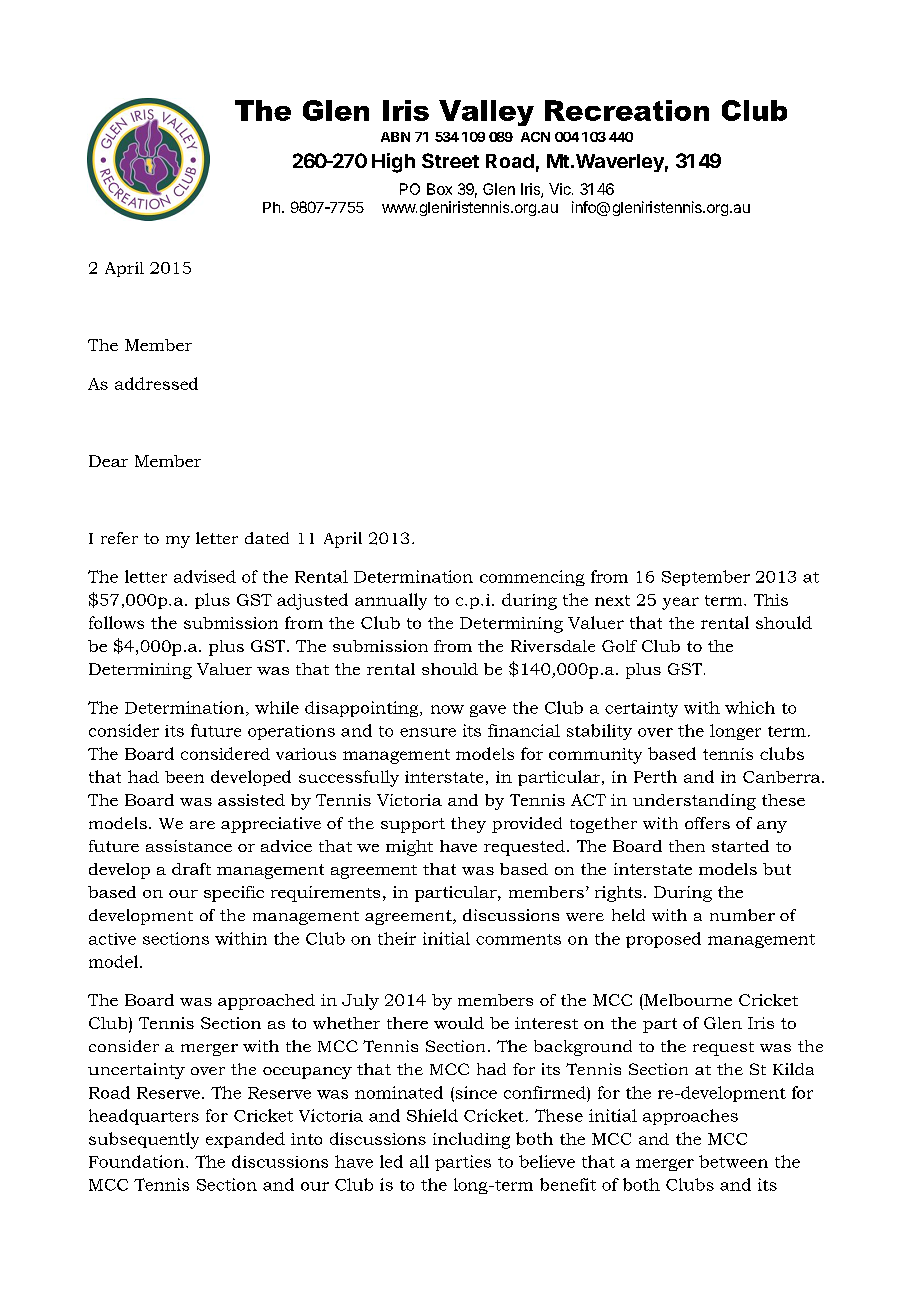  I want to click on Recreation, so click(627, 110).
